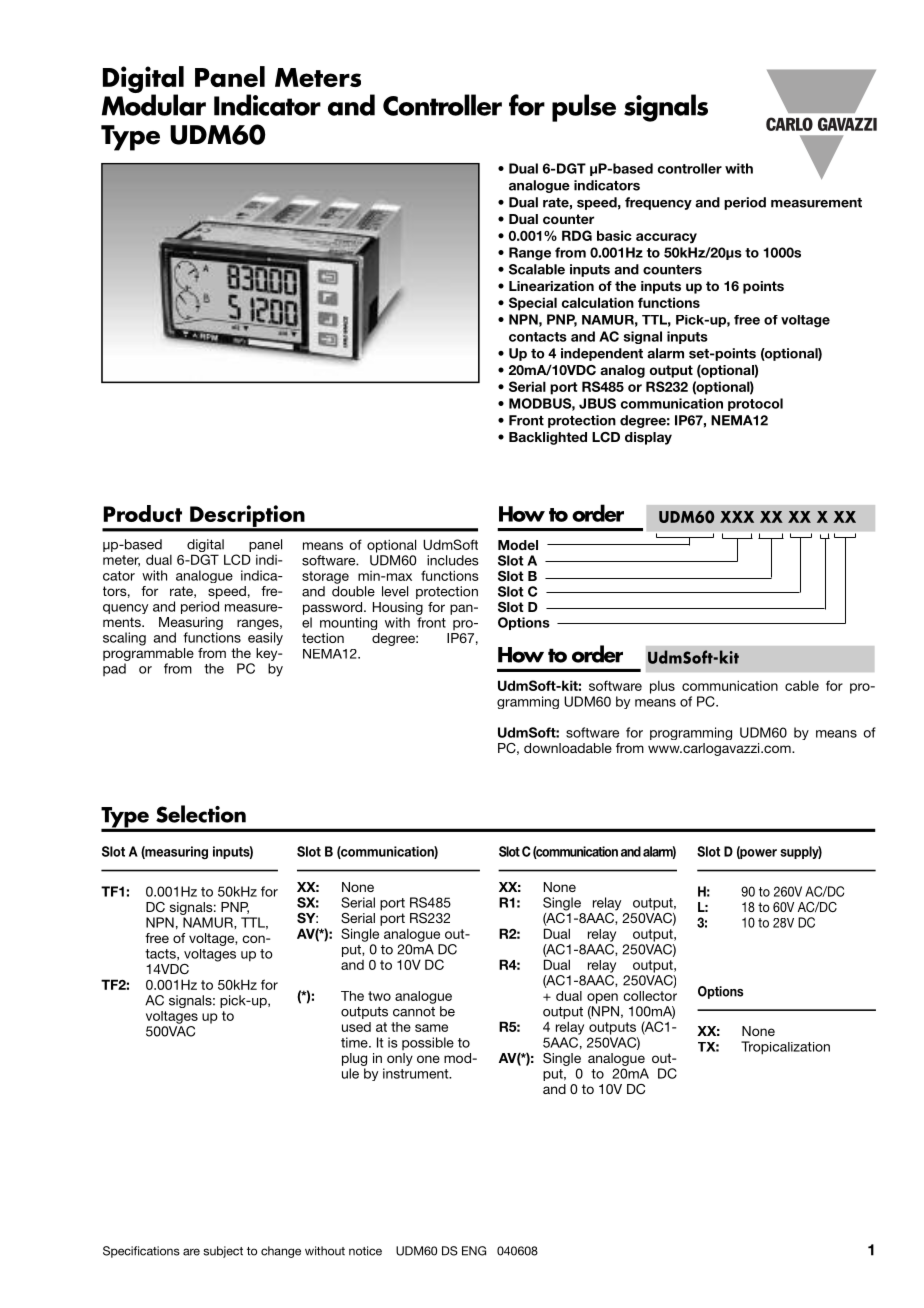 The image size is (924, 1308). Describe the element at coordinates (398, 608) in the image. I see `Housing` at that location.
